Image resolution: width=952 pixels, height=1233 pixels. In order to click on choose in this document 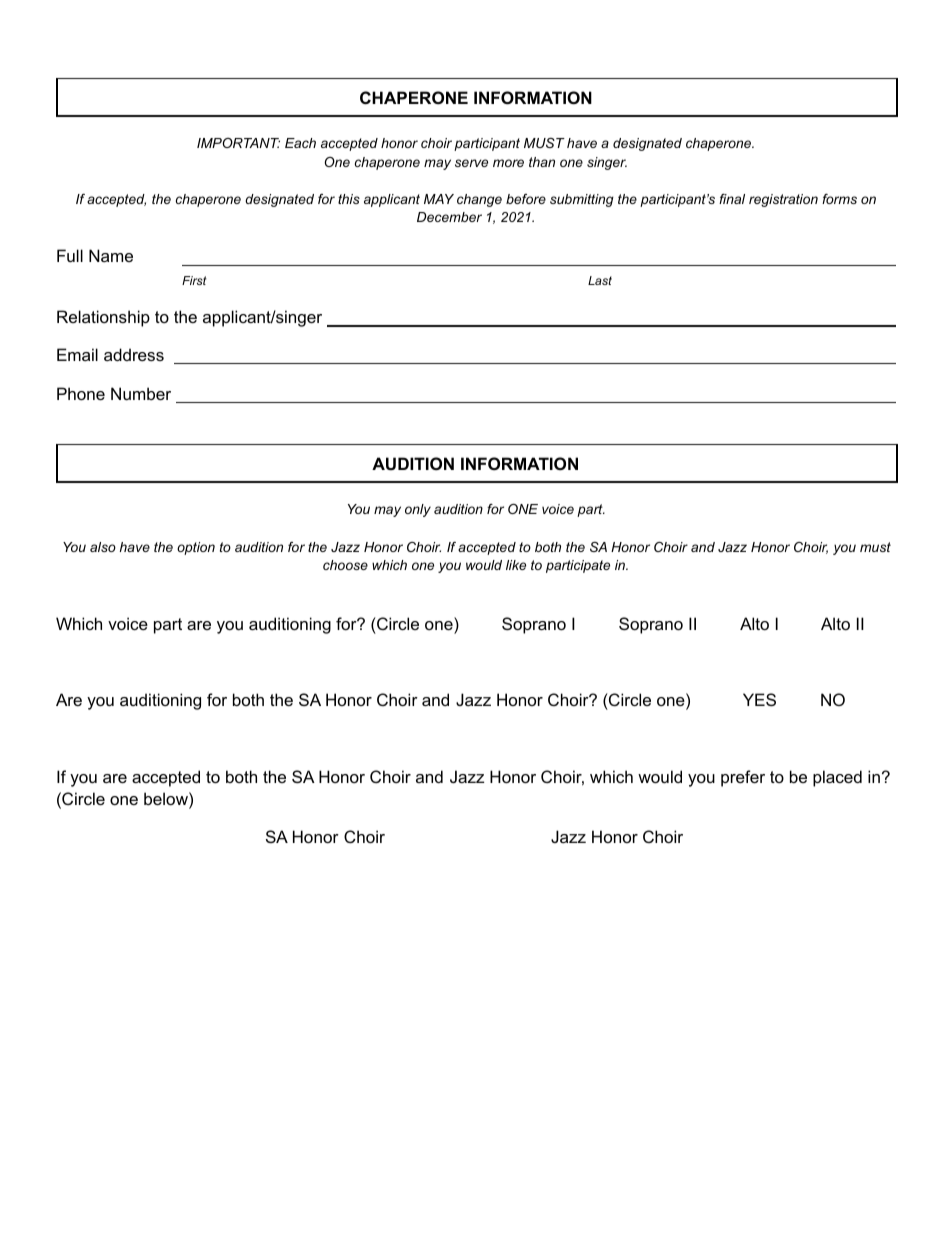, I will do `click(345, 565)`.
